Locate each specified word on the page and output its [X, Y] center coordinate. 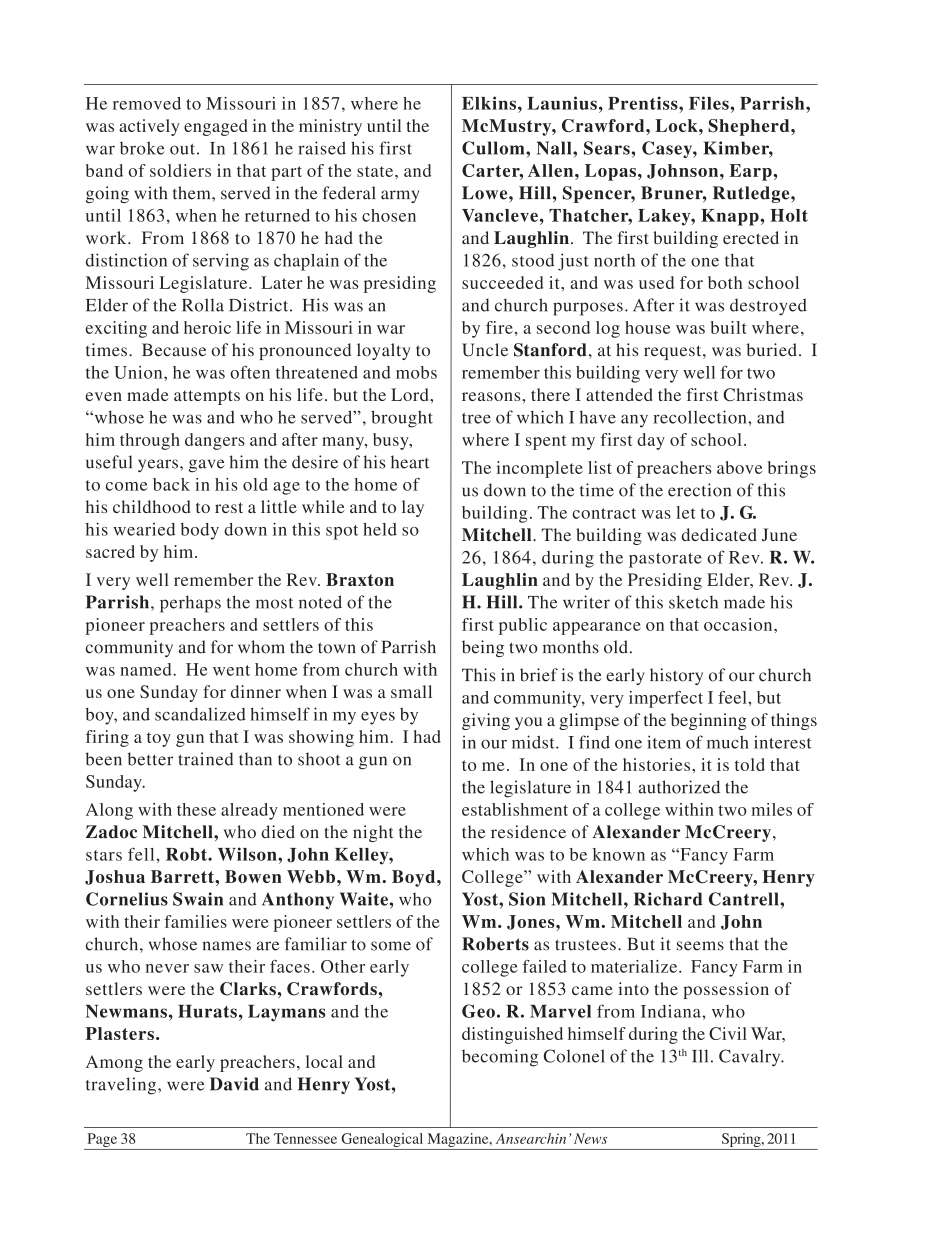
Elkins [489, 103]
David [234, 1084]
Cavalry [751, 1058]
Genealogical [382, 1141]
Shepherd [750, 127]
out [182, 149]
